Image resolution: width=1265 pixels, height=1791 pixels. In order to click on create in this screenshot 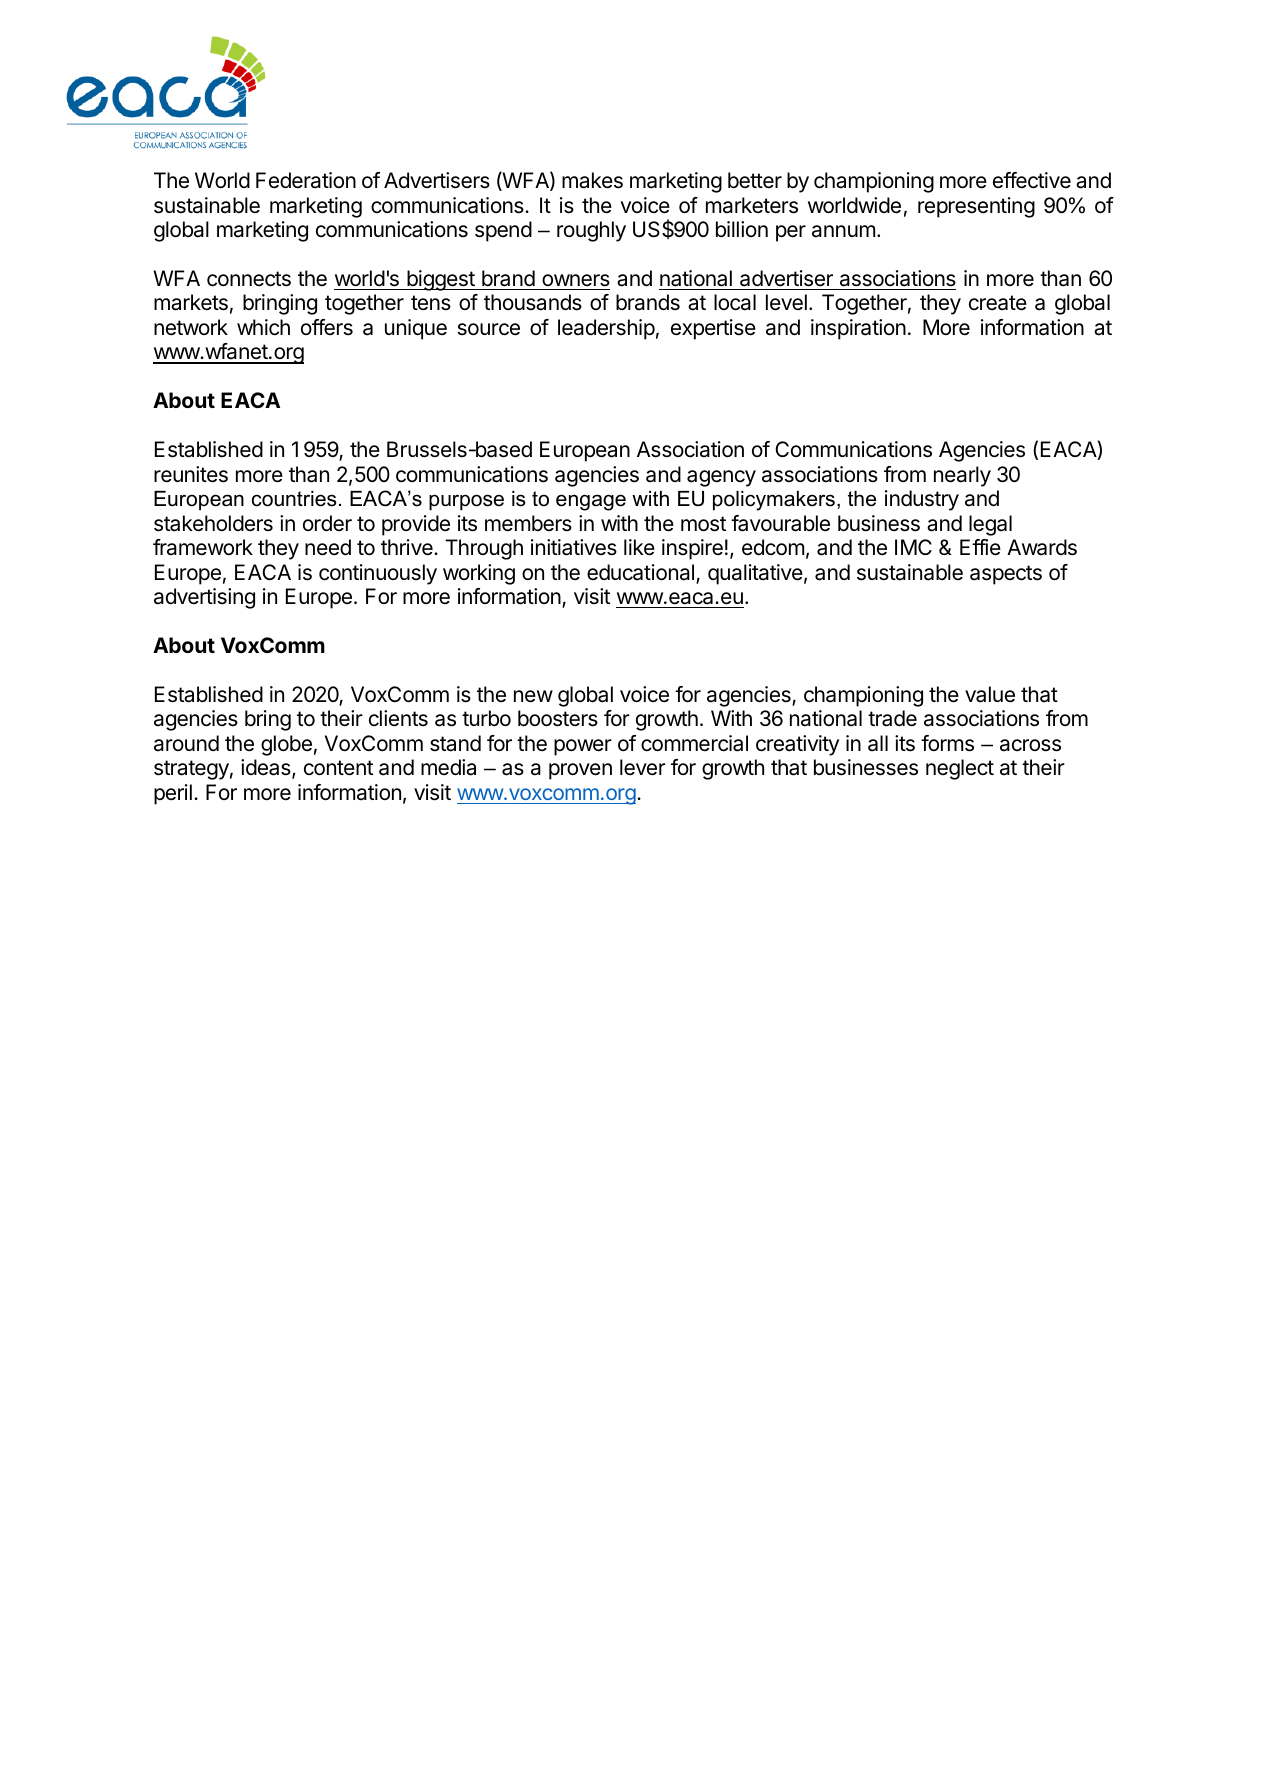, I will do `click(998, 303)`.
